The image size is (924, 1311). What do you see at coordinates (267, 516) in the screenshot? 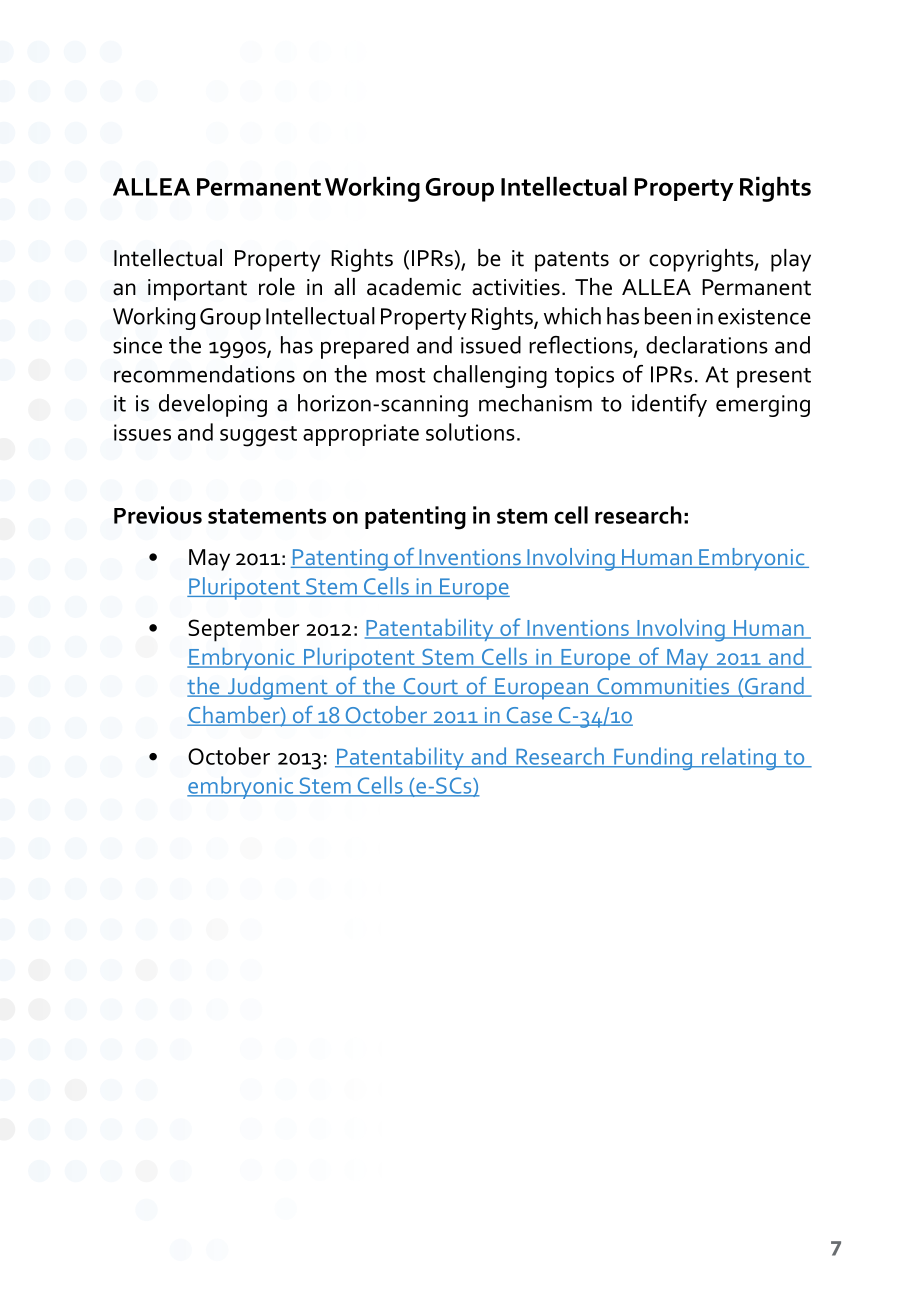
I see `statements` at bounding box center [267, 516].
